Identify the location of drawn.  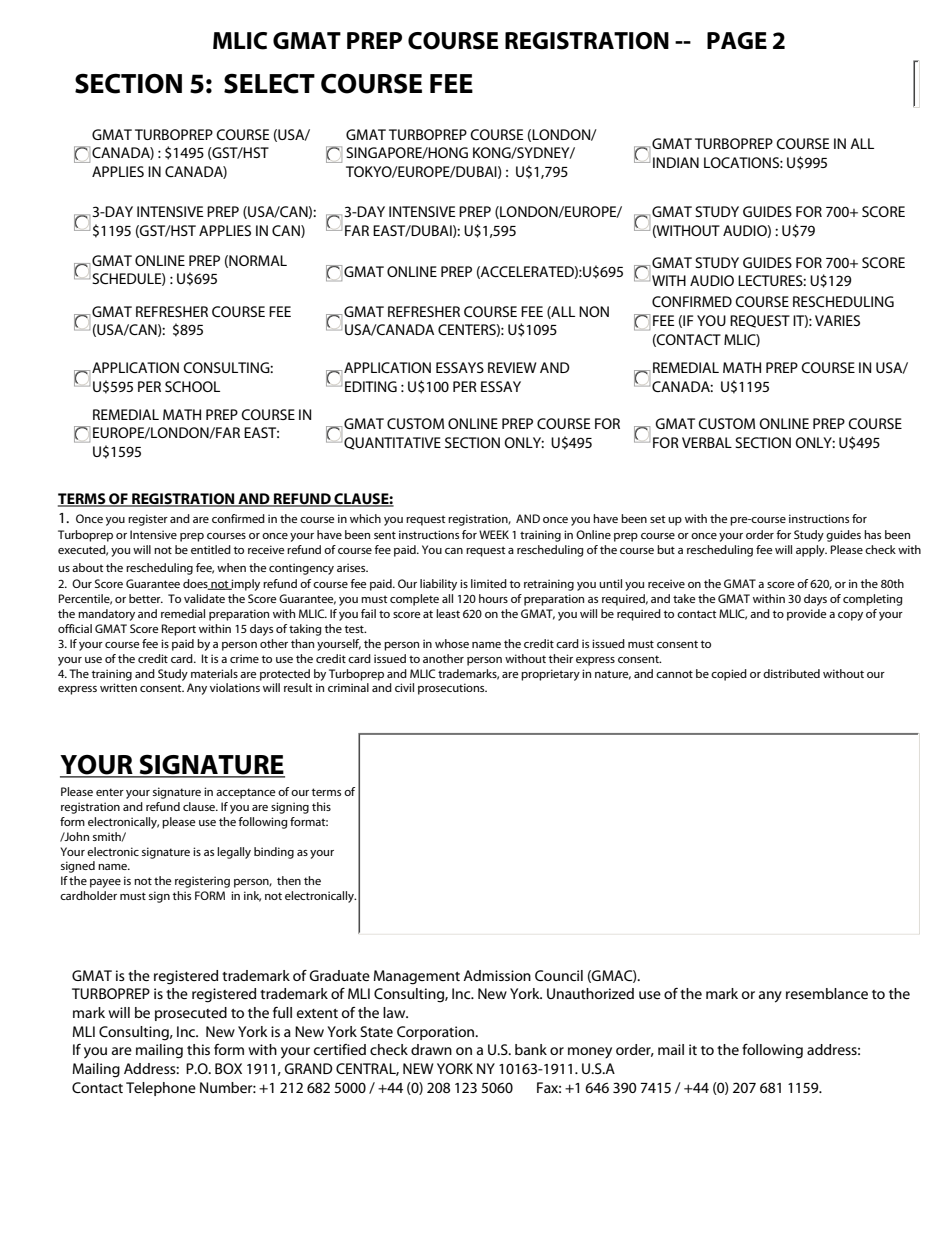
(431, 1049).
